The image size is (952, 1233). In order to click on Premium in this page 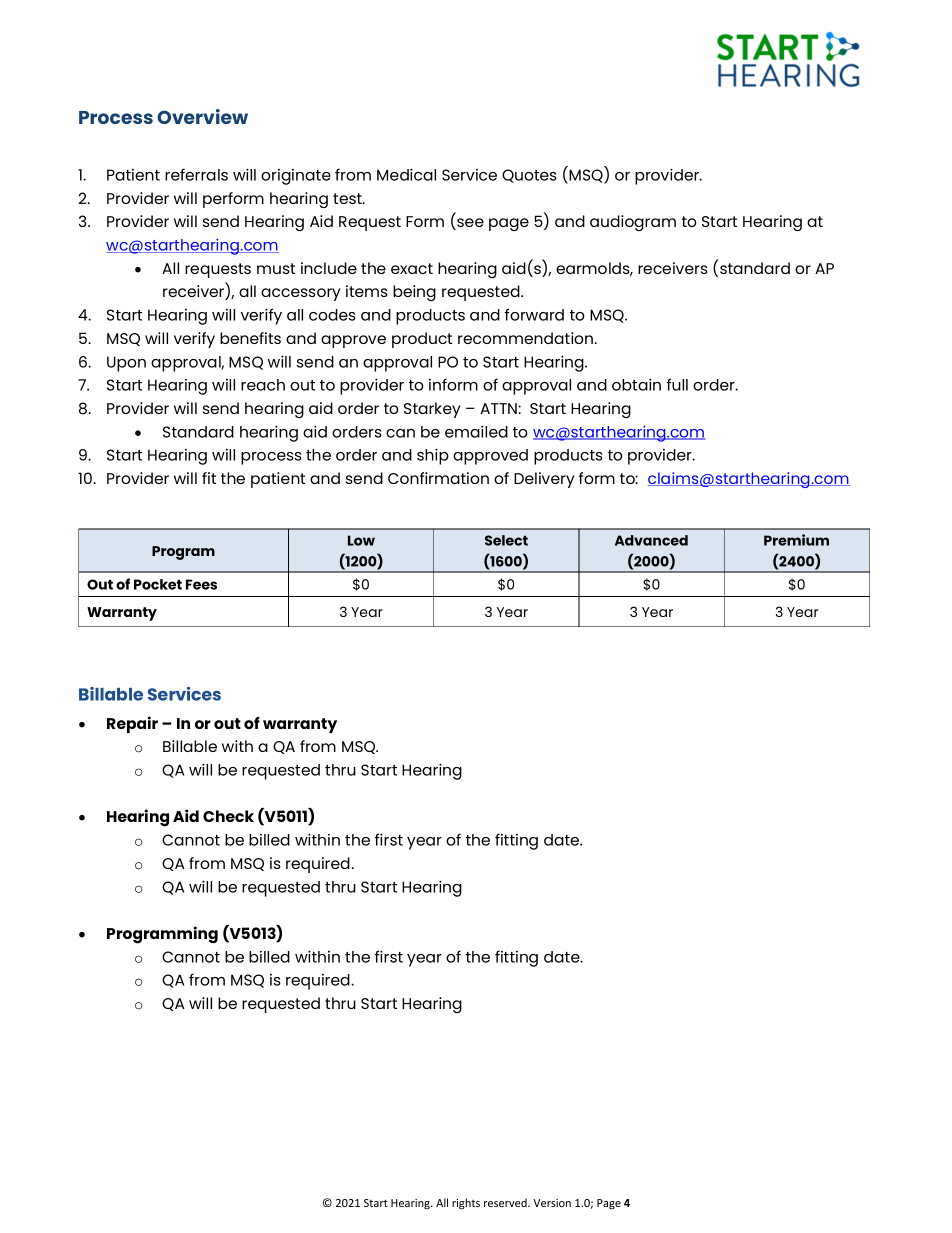, I will do `click(796, 540)`.
